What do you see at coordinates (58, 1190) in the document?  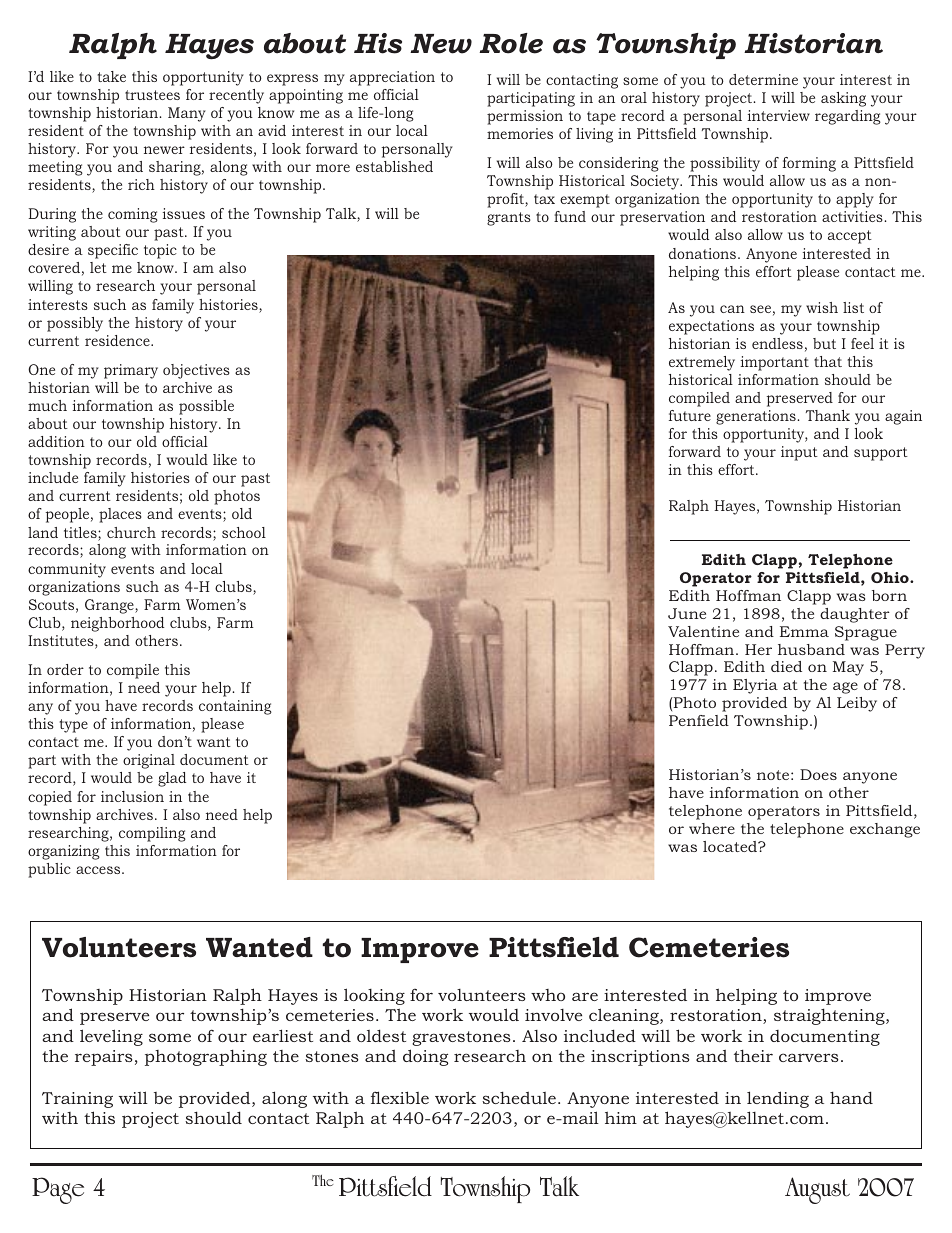 I see `Page` at bounding box center [58, 1190].
